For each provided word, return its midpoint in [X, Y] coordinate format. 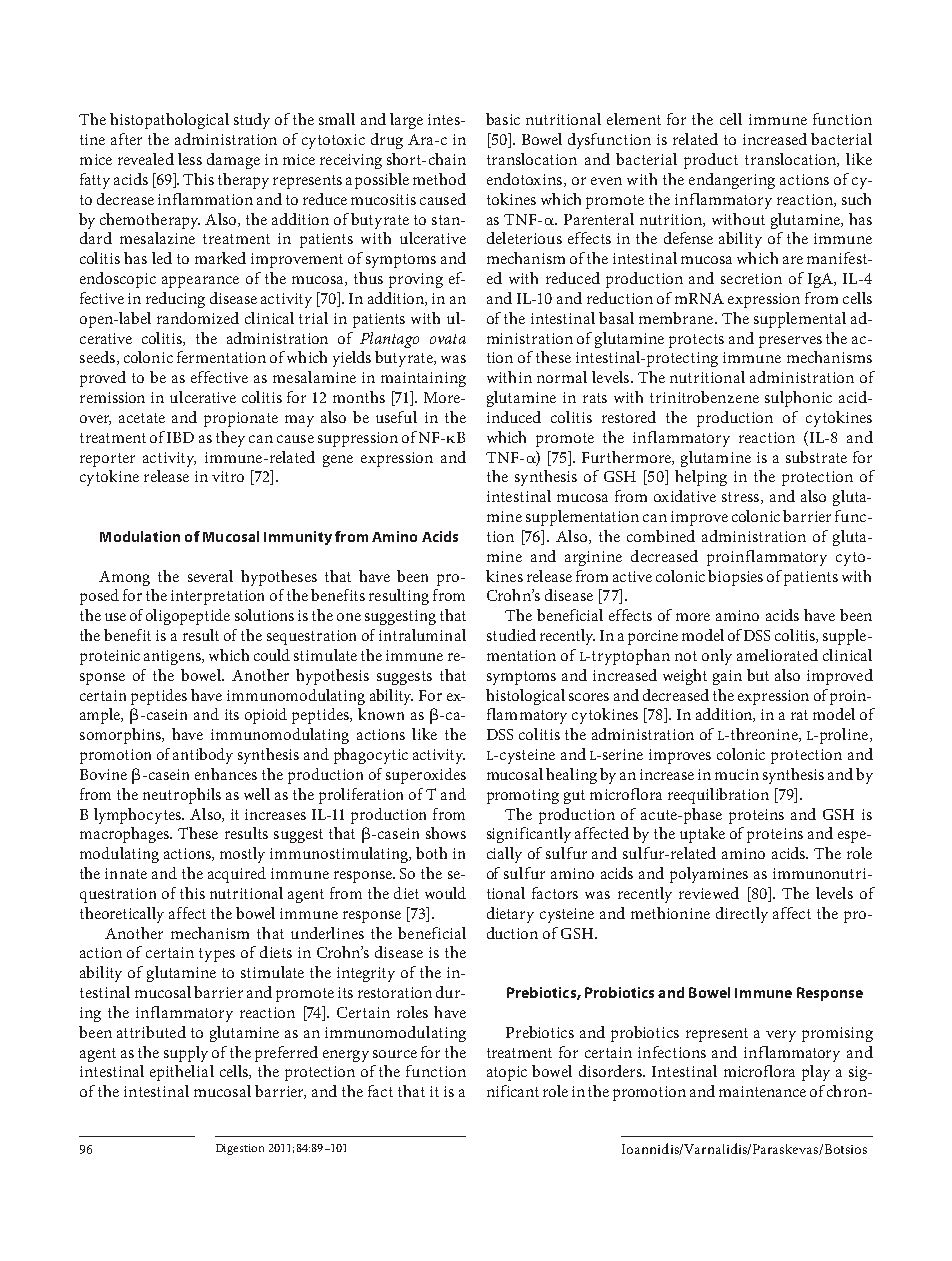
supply [186, 1054]
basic [503, 119]
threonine [764, 735]
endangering [732, 181]
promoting [523, 796]
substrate [816, 457]
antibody [203, 756]
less [190, 159]
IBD [180, 437]
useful [396, 417]
